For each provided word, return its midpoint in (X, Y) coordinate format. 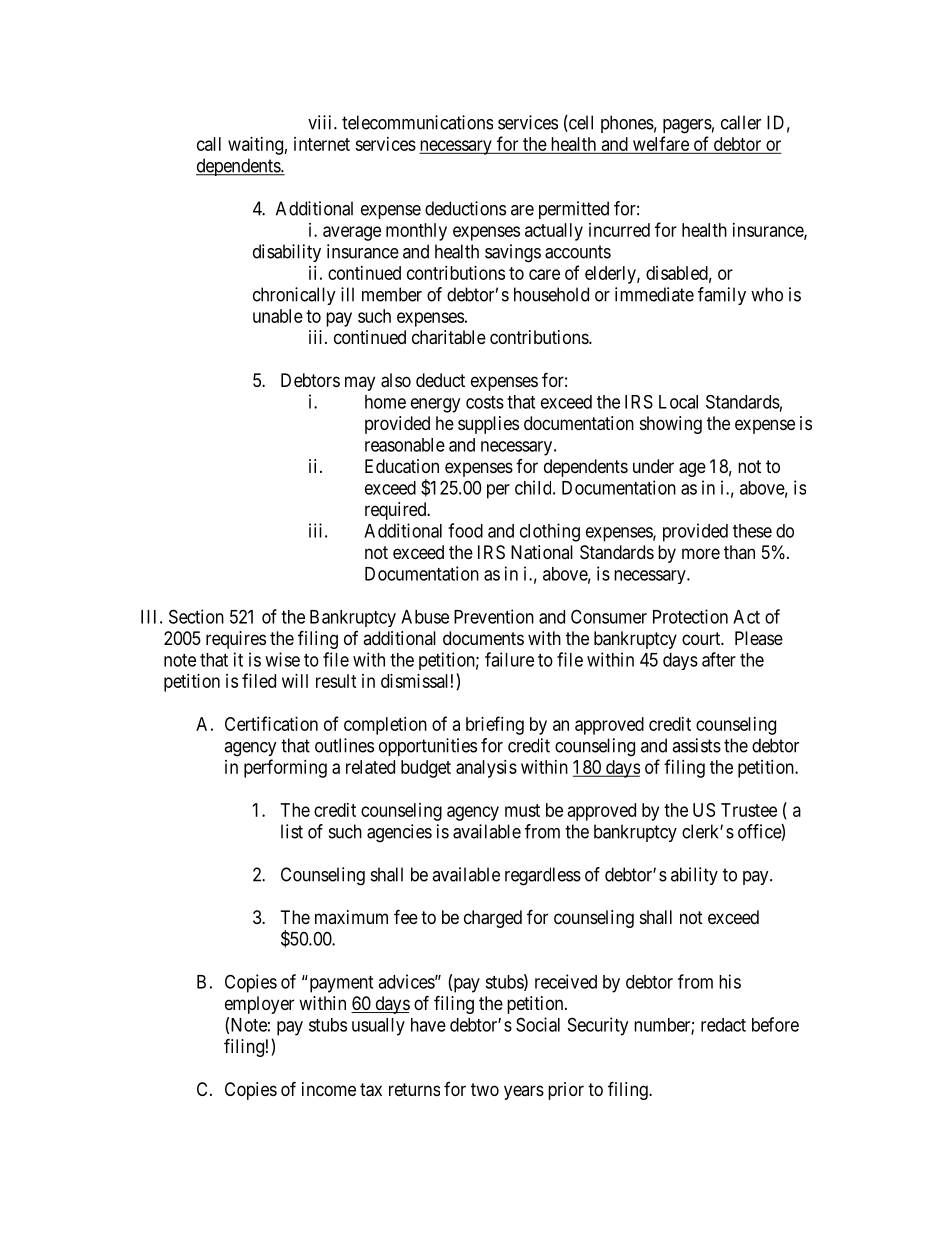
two (485, 1089)
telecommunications (417, 122)
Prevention (494, 616)
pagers (687, 126)
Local (678, 402)
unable (278, 316)
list (292, 831)
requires (236, 640)
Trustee (749, 810)
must (522, 810)
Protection (690, 616)
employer (259, 1005)
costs (485, 402)
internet (322, 144)
